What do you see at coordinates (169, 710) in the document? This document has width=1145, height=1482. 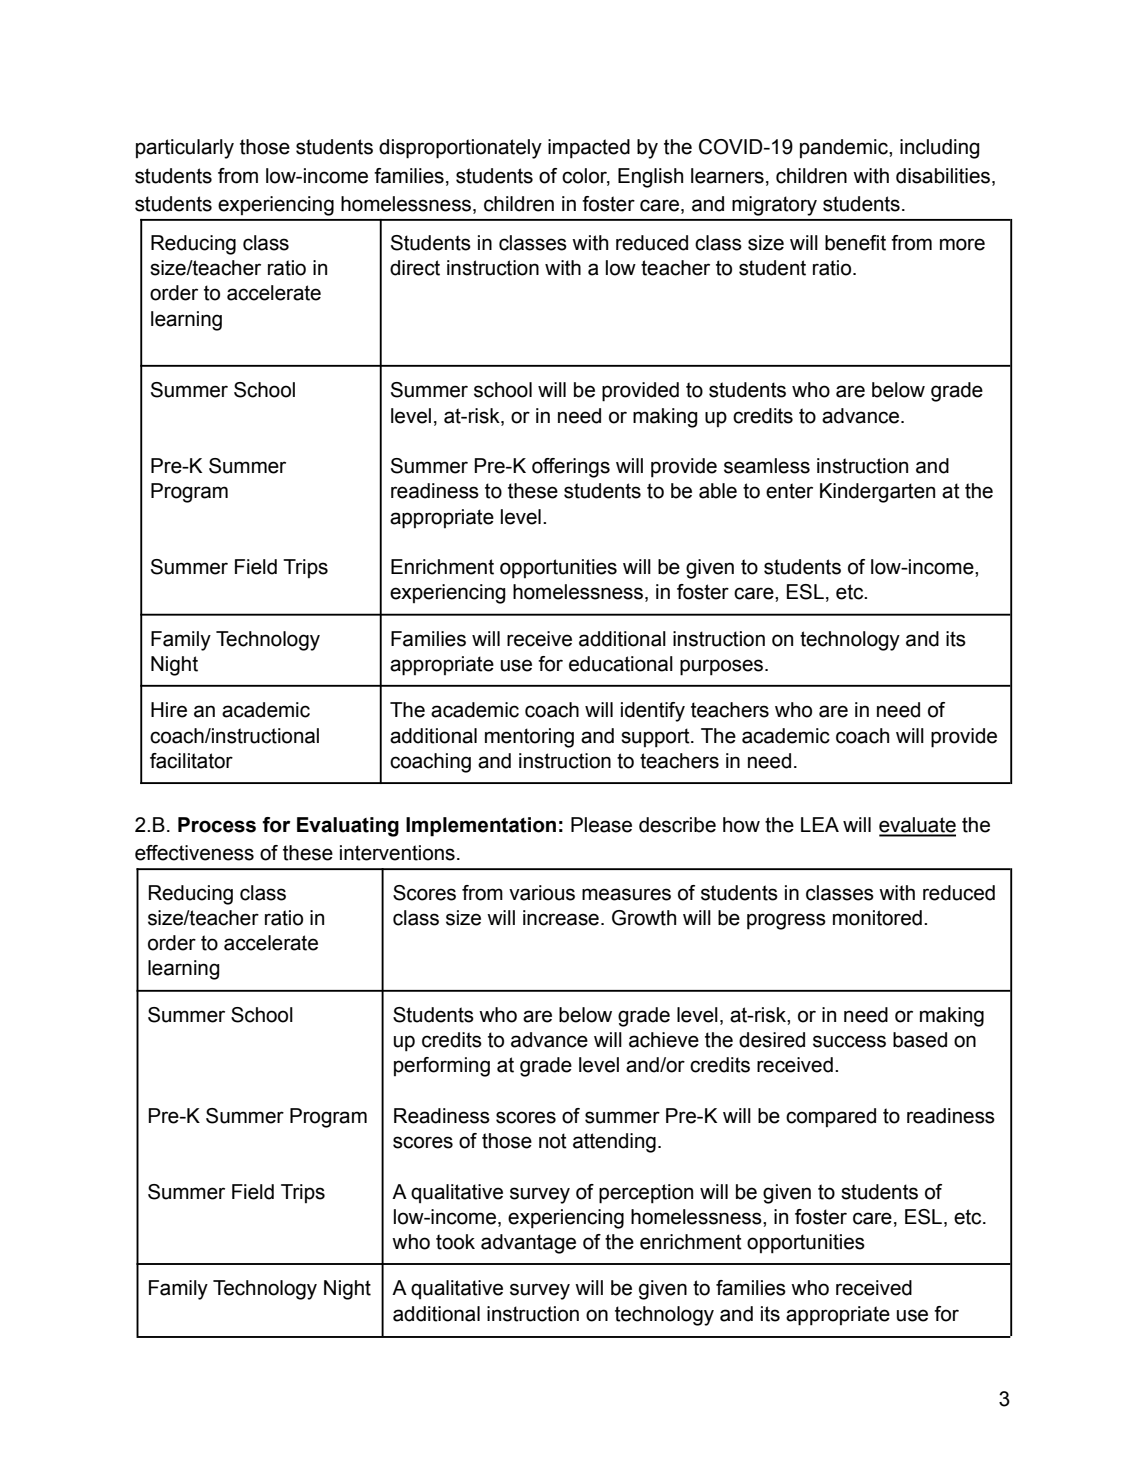 I see `Hire` at bounding box center [169, 710].
